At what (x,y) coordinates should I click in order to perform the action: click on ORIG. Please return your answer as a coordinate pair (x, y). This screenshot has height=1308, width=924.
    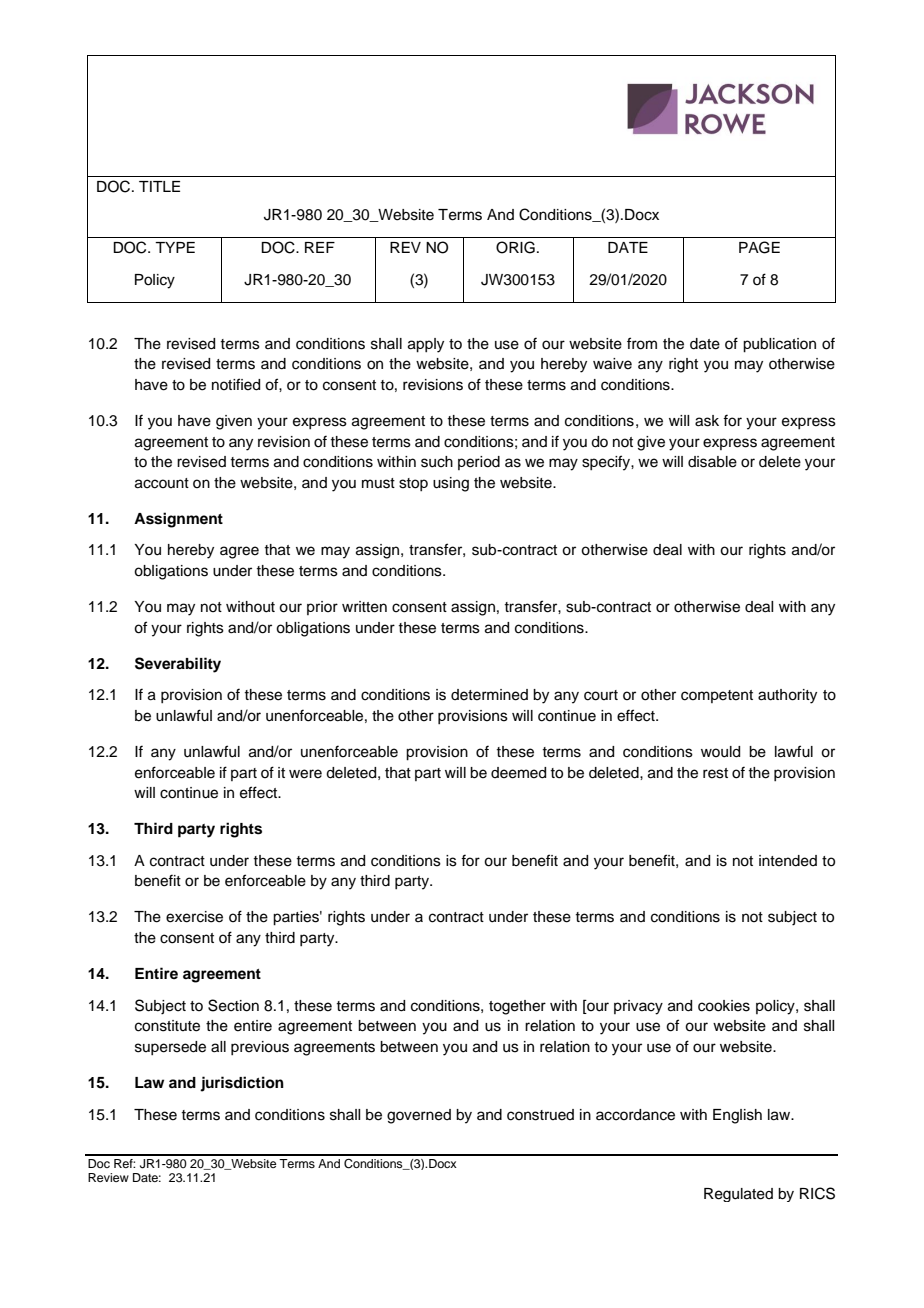
    Looking at the image, I should click on (515, 247).
